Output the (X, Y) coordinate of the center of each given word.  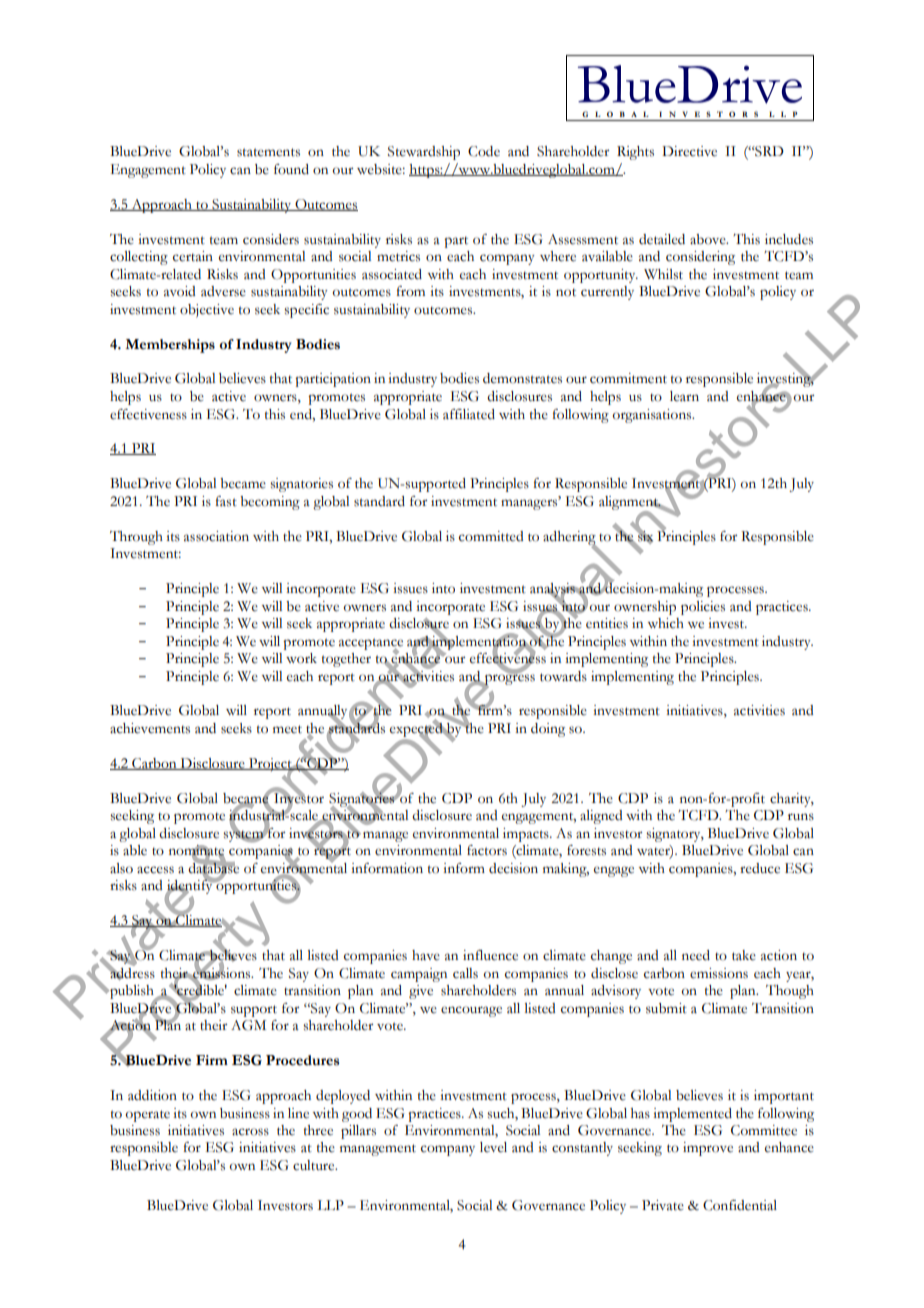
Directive (689, 151)
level (493, 1147)
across (250, 1132)
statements (268, 152)
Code (484, 151)
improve (708, 1149)
